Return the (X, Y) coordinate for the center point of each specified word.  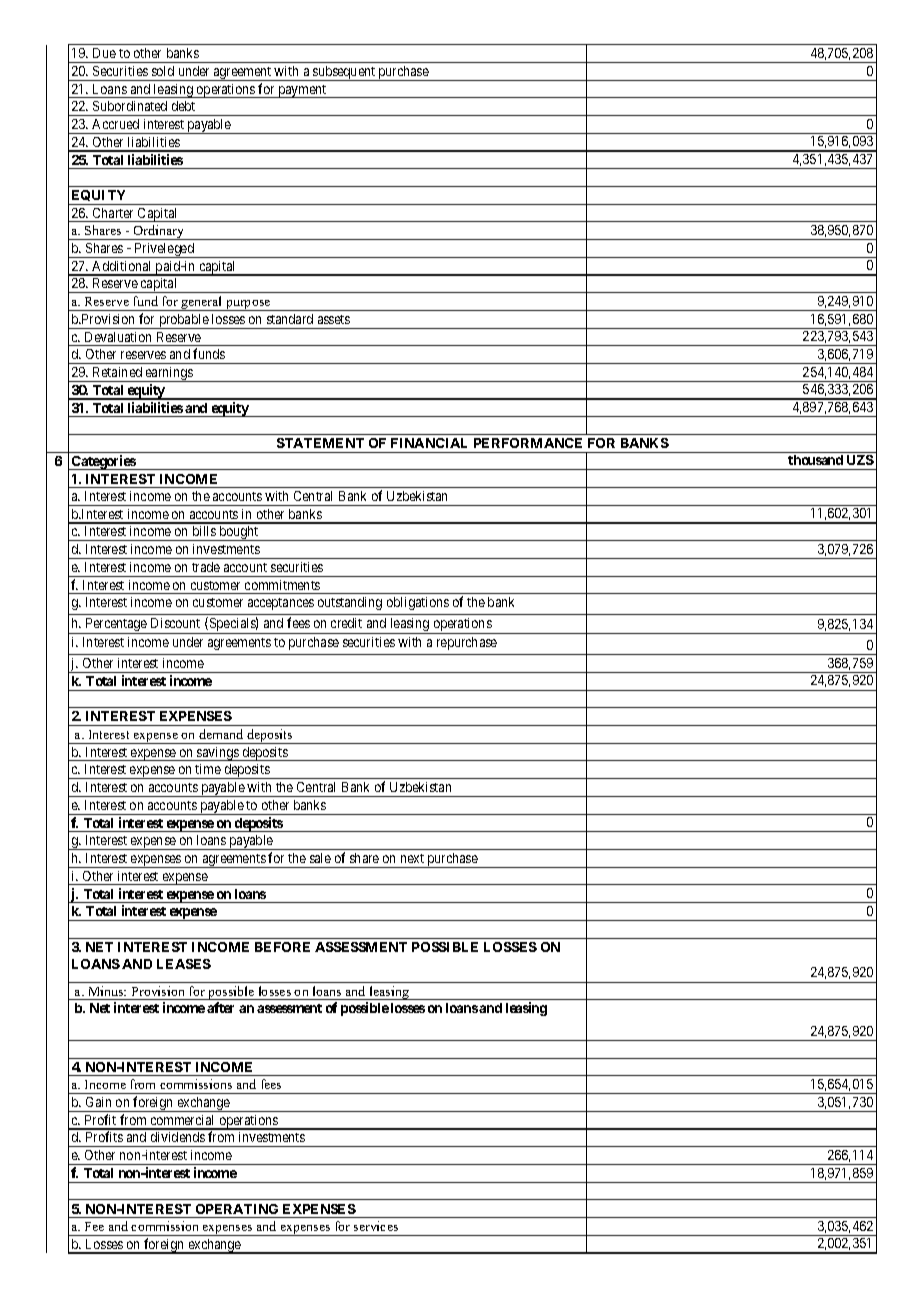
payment (302, 91)
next (412, 858)
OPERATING (237, 1209)
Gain (98, 1102)
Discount (175, 623)
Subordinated (130, 106)
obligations (418, 603)
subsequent (344, 73)
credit (346, 623)
